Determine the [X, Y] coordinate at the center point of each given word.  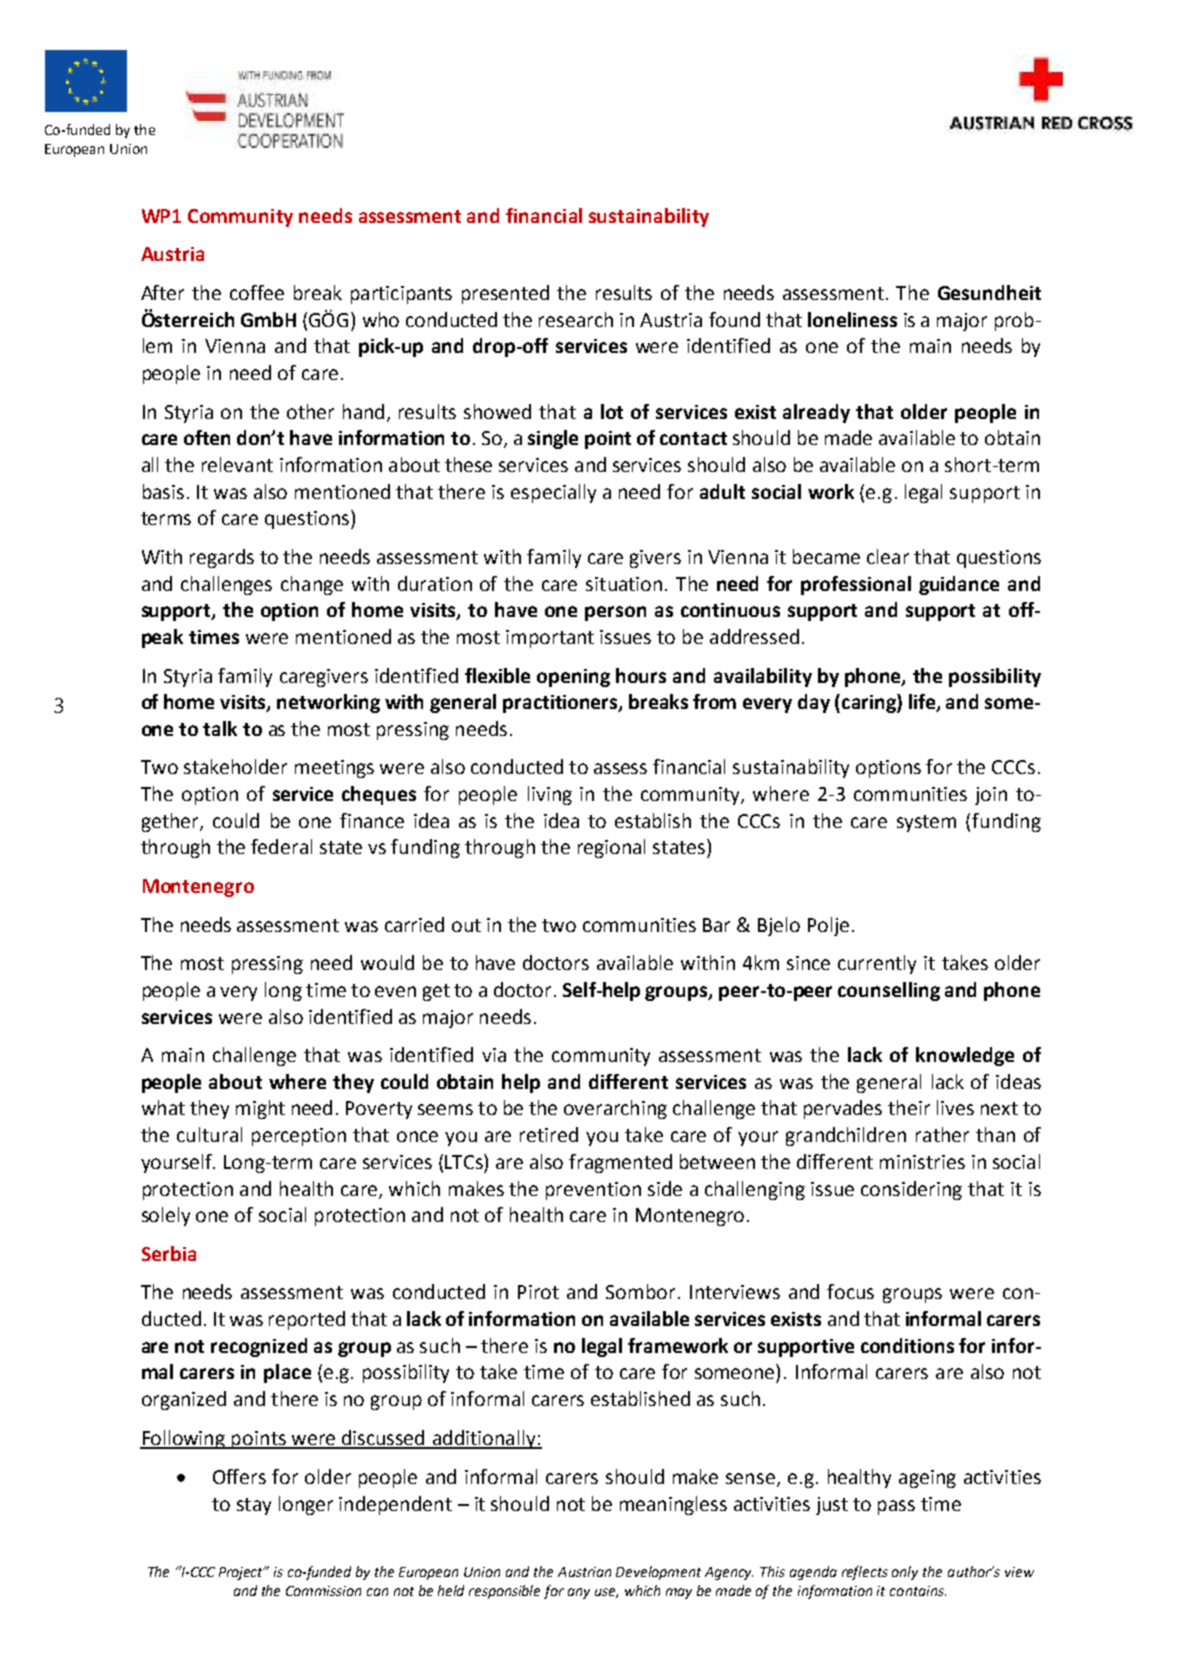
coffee [257, 292]
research [576, 319]
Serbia [169, 1253]
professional [856, 585]
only [905, 1573]
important [550, 639]
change [312, 585]
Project [242, 1573]
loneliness [852, 319]
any [579, 1593]
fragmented [620, 1163]
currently [877, 964]
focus [850, 1291]
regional [611, 848]
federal [281, 846]
